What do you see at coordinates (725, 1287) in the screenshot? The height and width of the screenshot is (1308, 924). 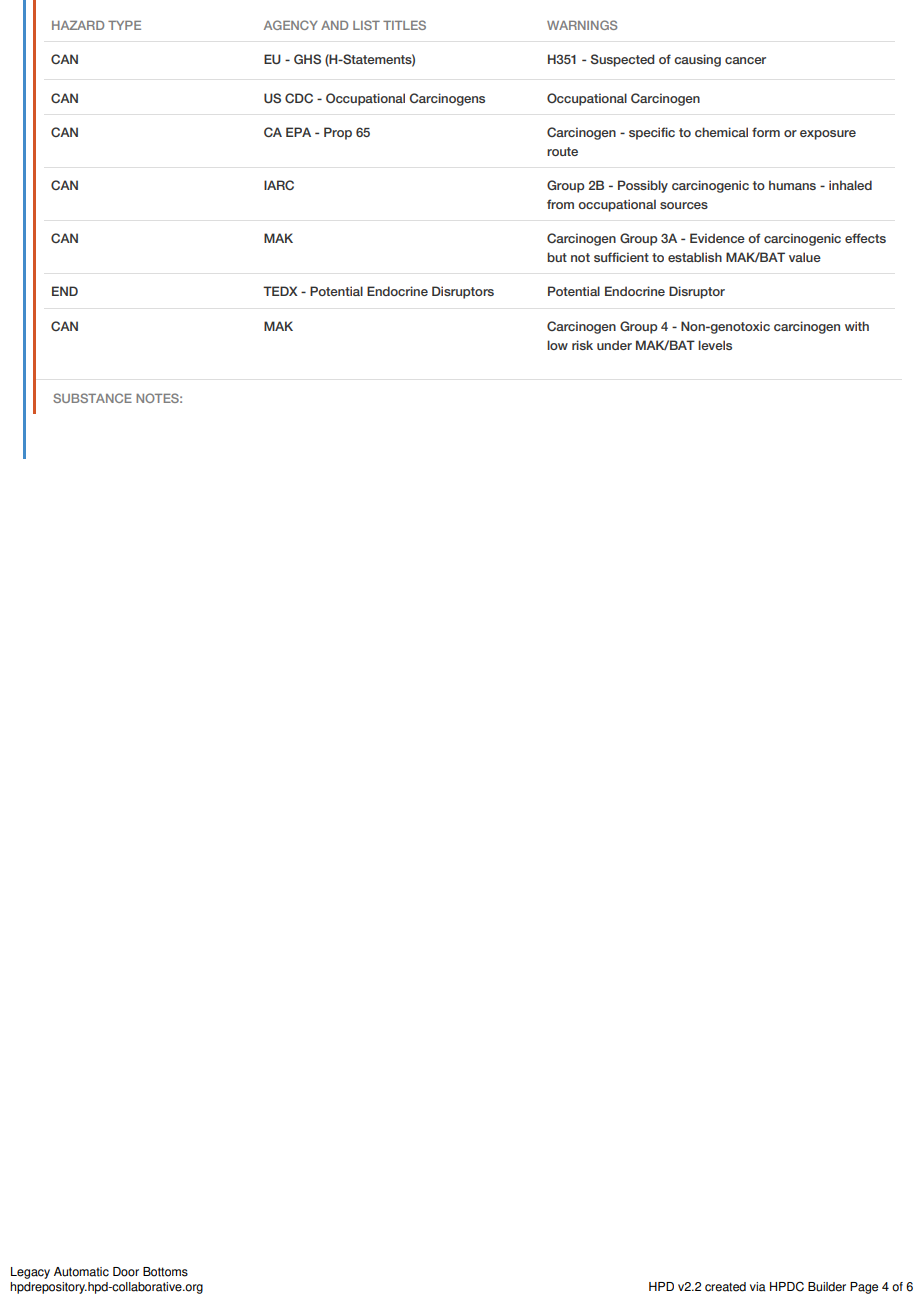 I see `created` at bounding box center [725, 1287].
